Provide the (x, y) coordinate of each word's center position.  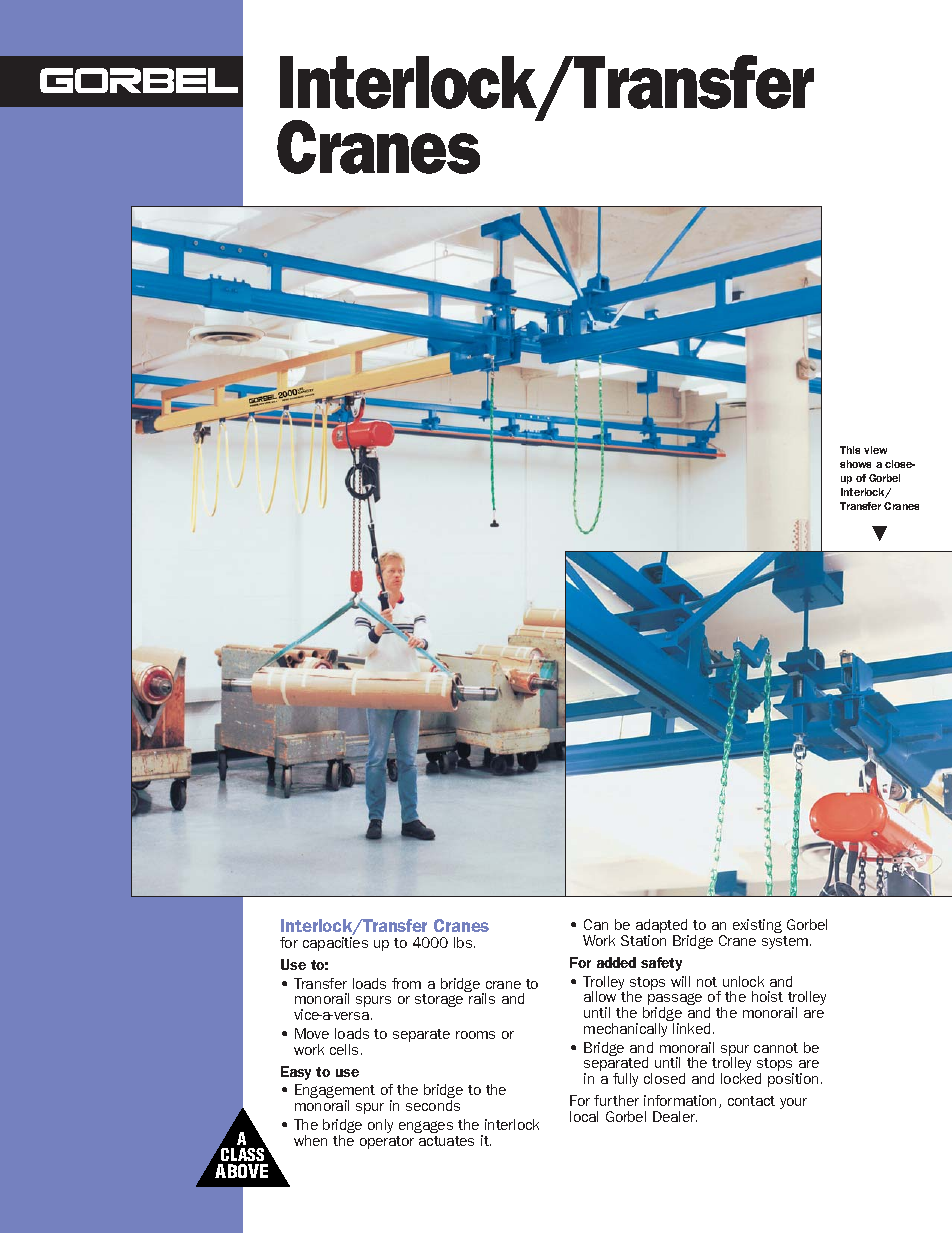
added (616, 962)
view (875, 450)
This (850, 450)
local (584, 1116)
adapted (662, 927)
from (406, 983)
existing (757, 926)
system (786, 942)
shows (855, 464)
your (793, 1103)
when (310, 1140)
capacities (335, 944)
